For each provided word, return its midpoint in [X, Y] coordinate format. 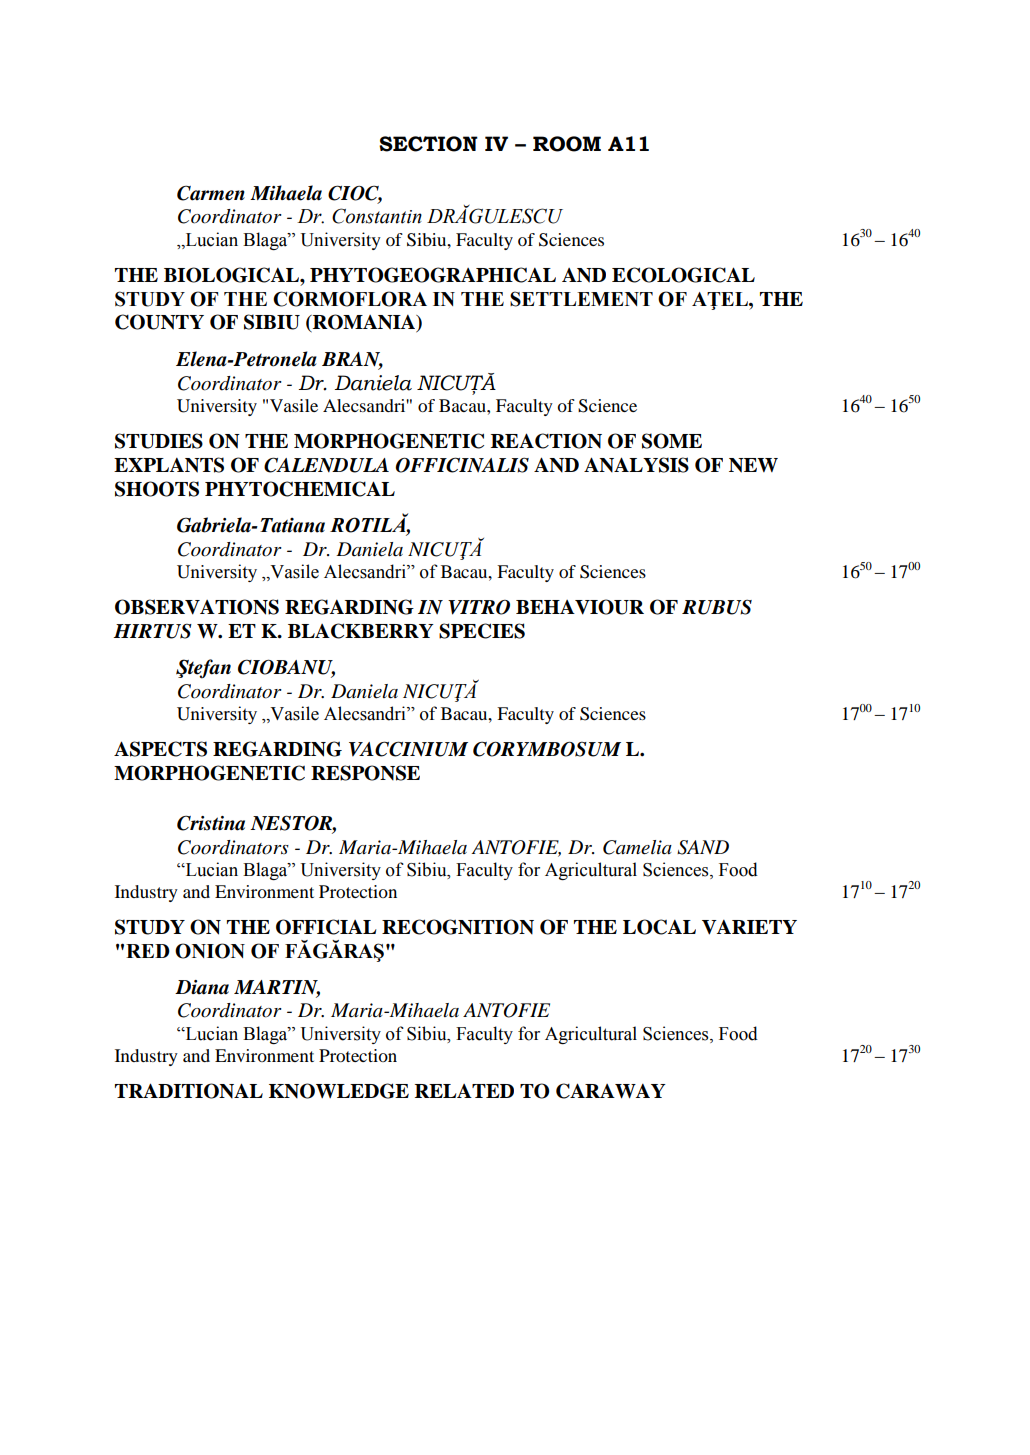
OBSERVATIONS [197, 607]
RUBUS [717, 607]
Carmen [211, 193]
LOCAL [659, 927]
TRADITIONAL [189, 1091]
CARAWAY [611, 1091]
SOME [672, 441]
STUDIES [159, 441]
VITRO [479, 607]
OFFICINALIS [462, 465]
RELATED [464, 1091]
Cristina [211, 823]
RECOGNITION [458, 927]
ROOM [567, 144]
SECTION [428, 144]
